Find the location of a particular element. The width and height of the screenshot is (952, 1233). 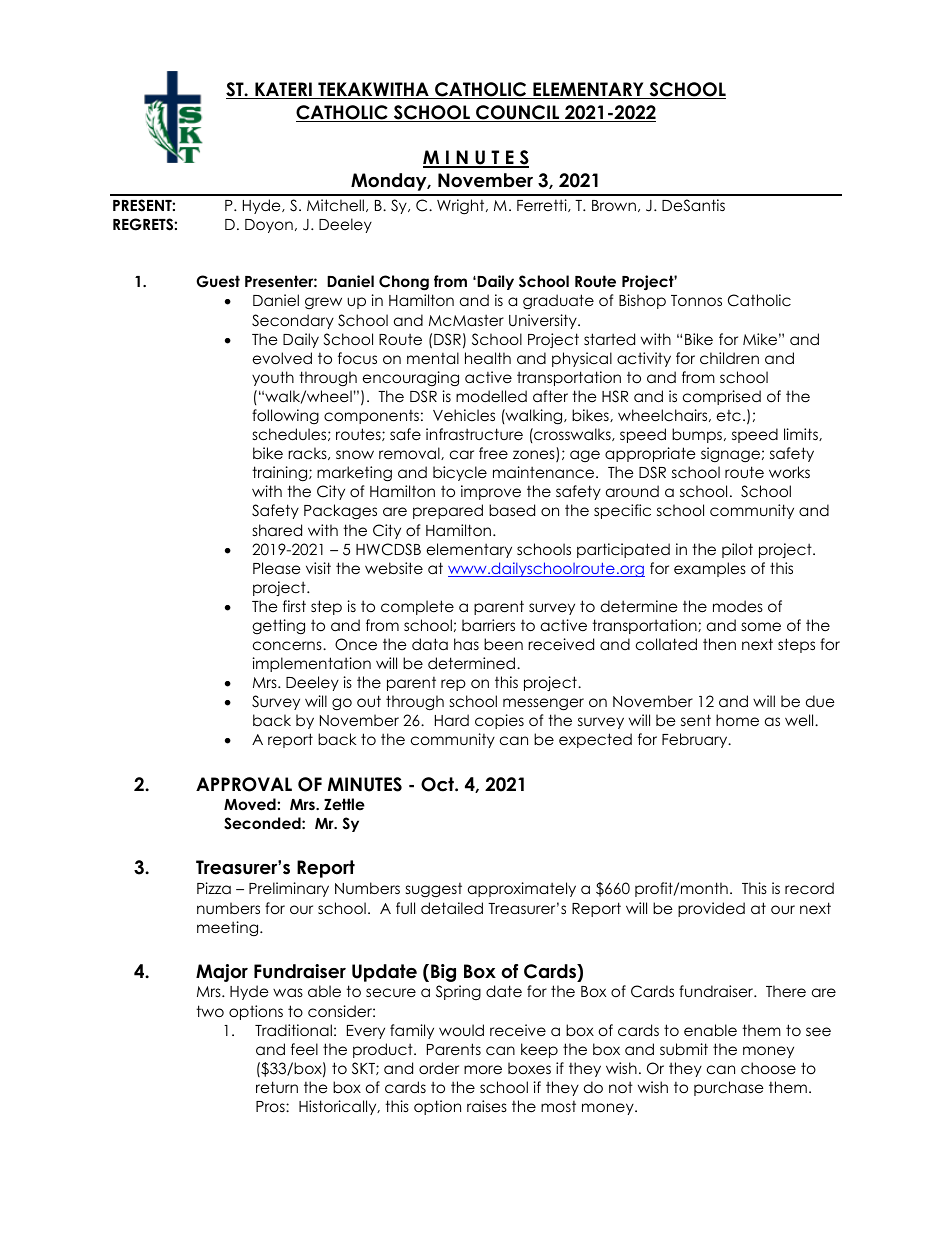

purchase is located at coordinates (729, 1088).
